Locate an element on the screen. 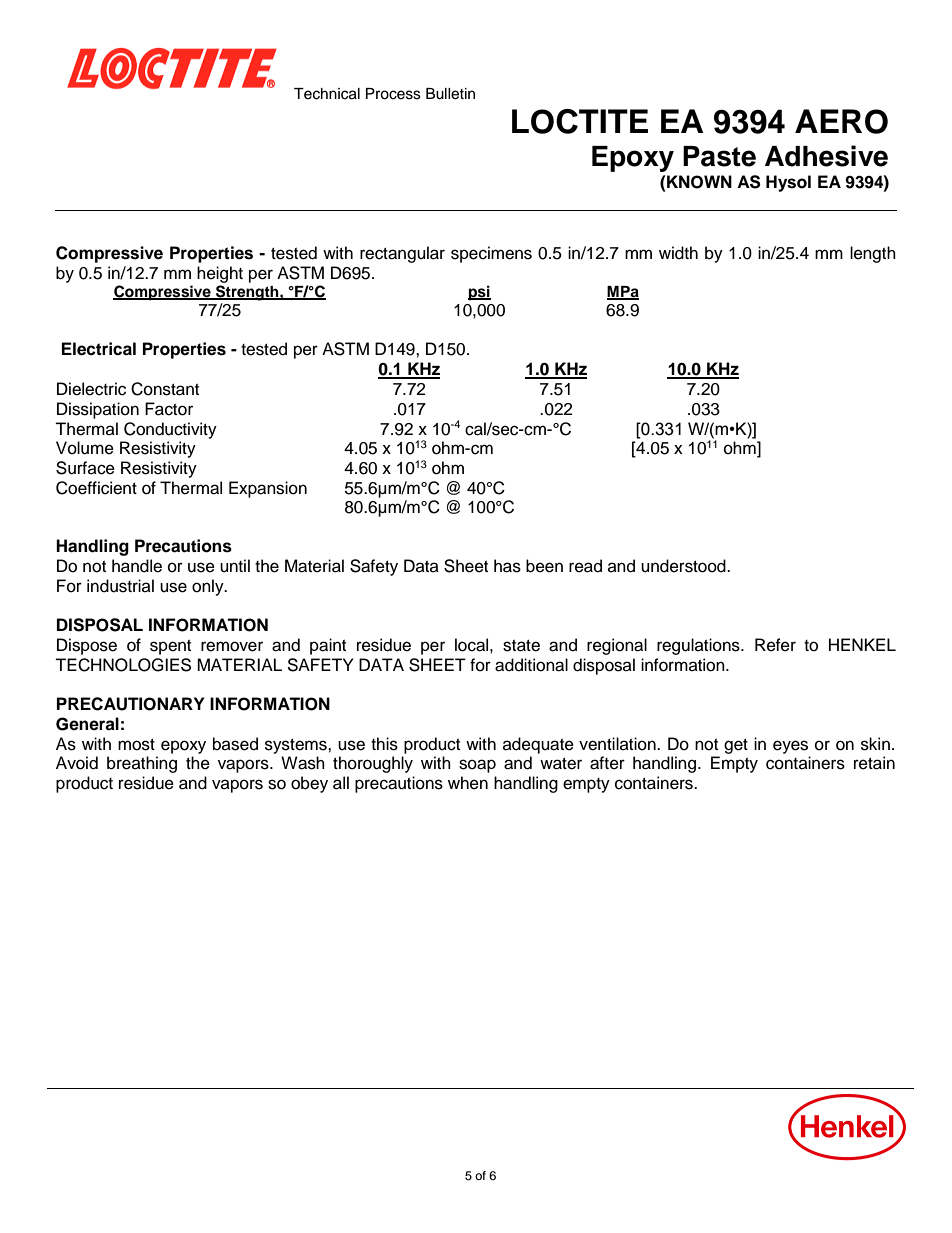 The height and width of the screenshot is (1233, 952). has is located at coordinates (507, 566).
